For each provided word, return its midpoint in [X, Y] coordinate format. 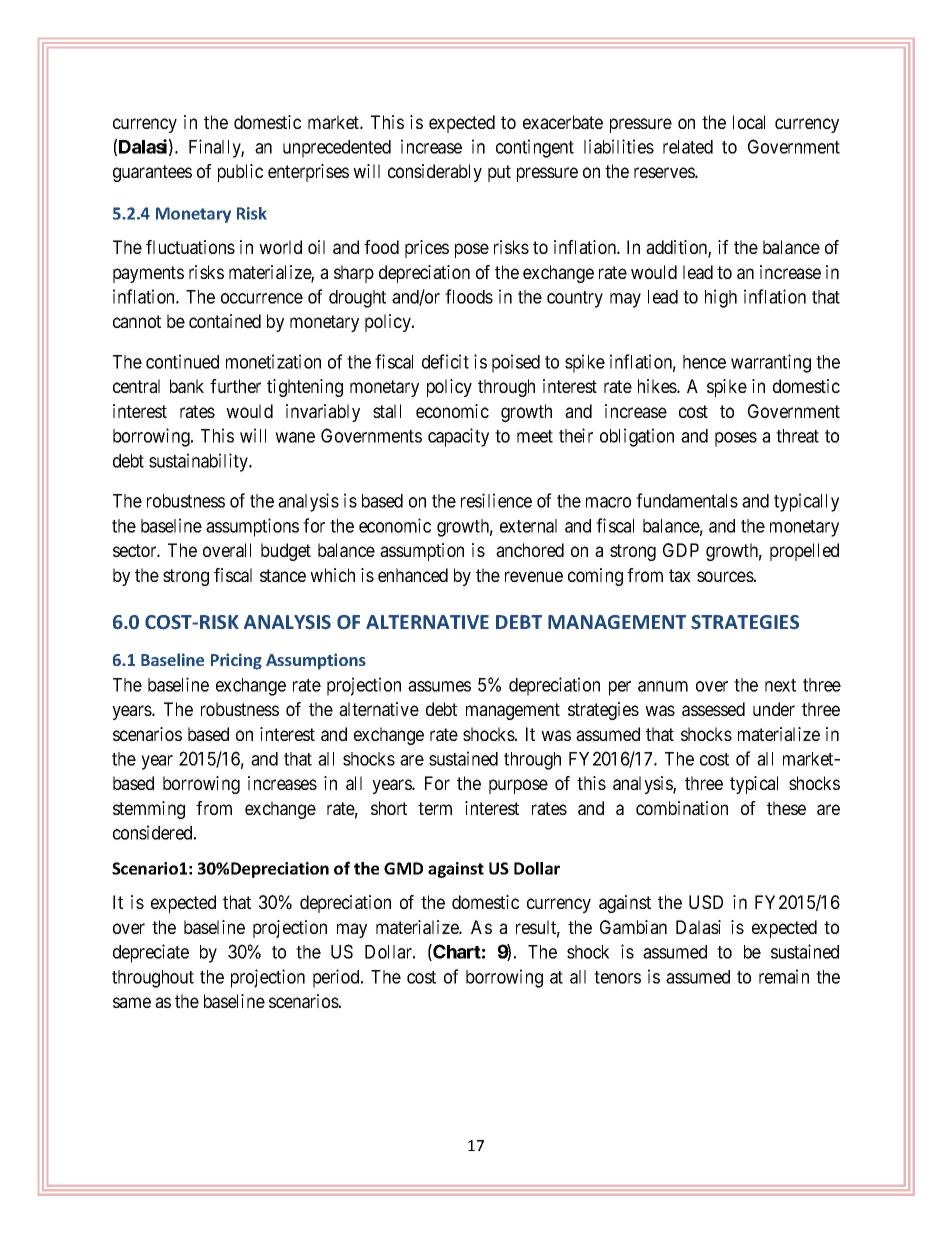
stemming [149, 810]
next [780, 685]
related [688, 147]
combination [682, 808]
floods [469, 296]
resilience [496, 500]
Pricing [236, 661]
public [240, 173]
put [499, 173]
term [435, 808]
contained [225, 321]
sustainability [200, 462]
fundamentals [687, 500]
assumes [439, 686]
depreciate [151, 953]
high [721, 298]
